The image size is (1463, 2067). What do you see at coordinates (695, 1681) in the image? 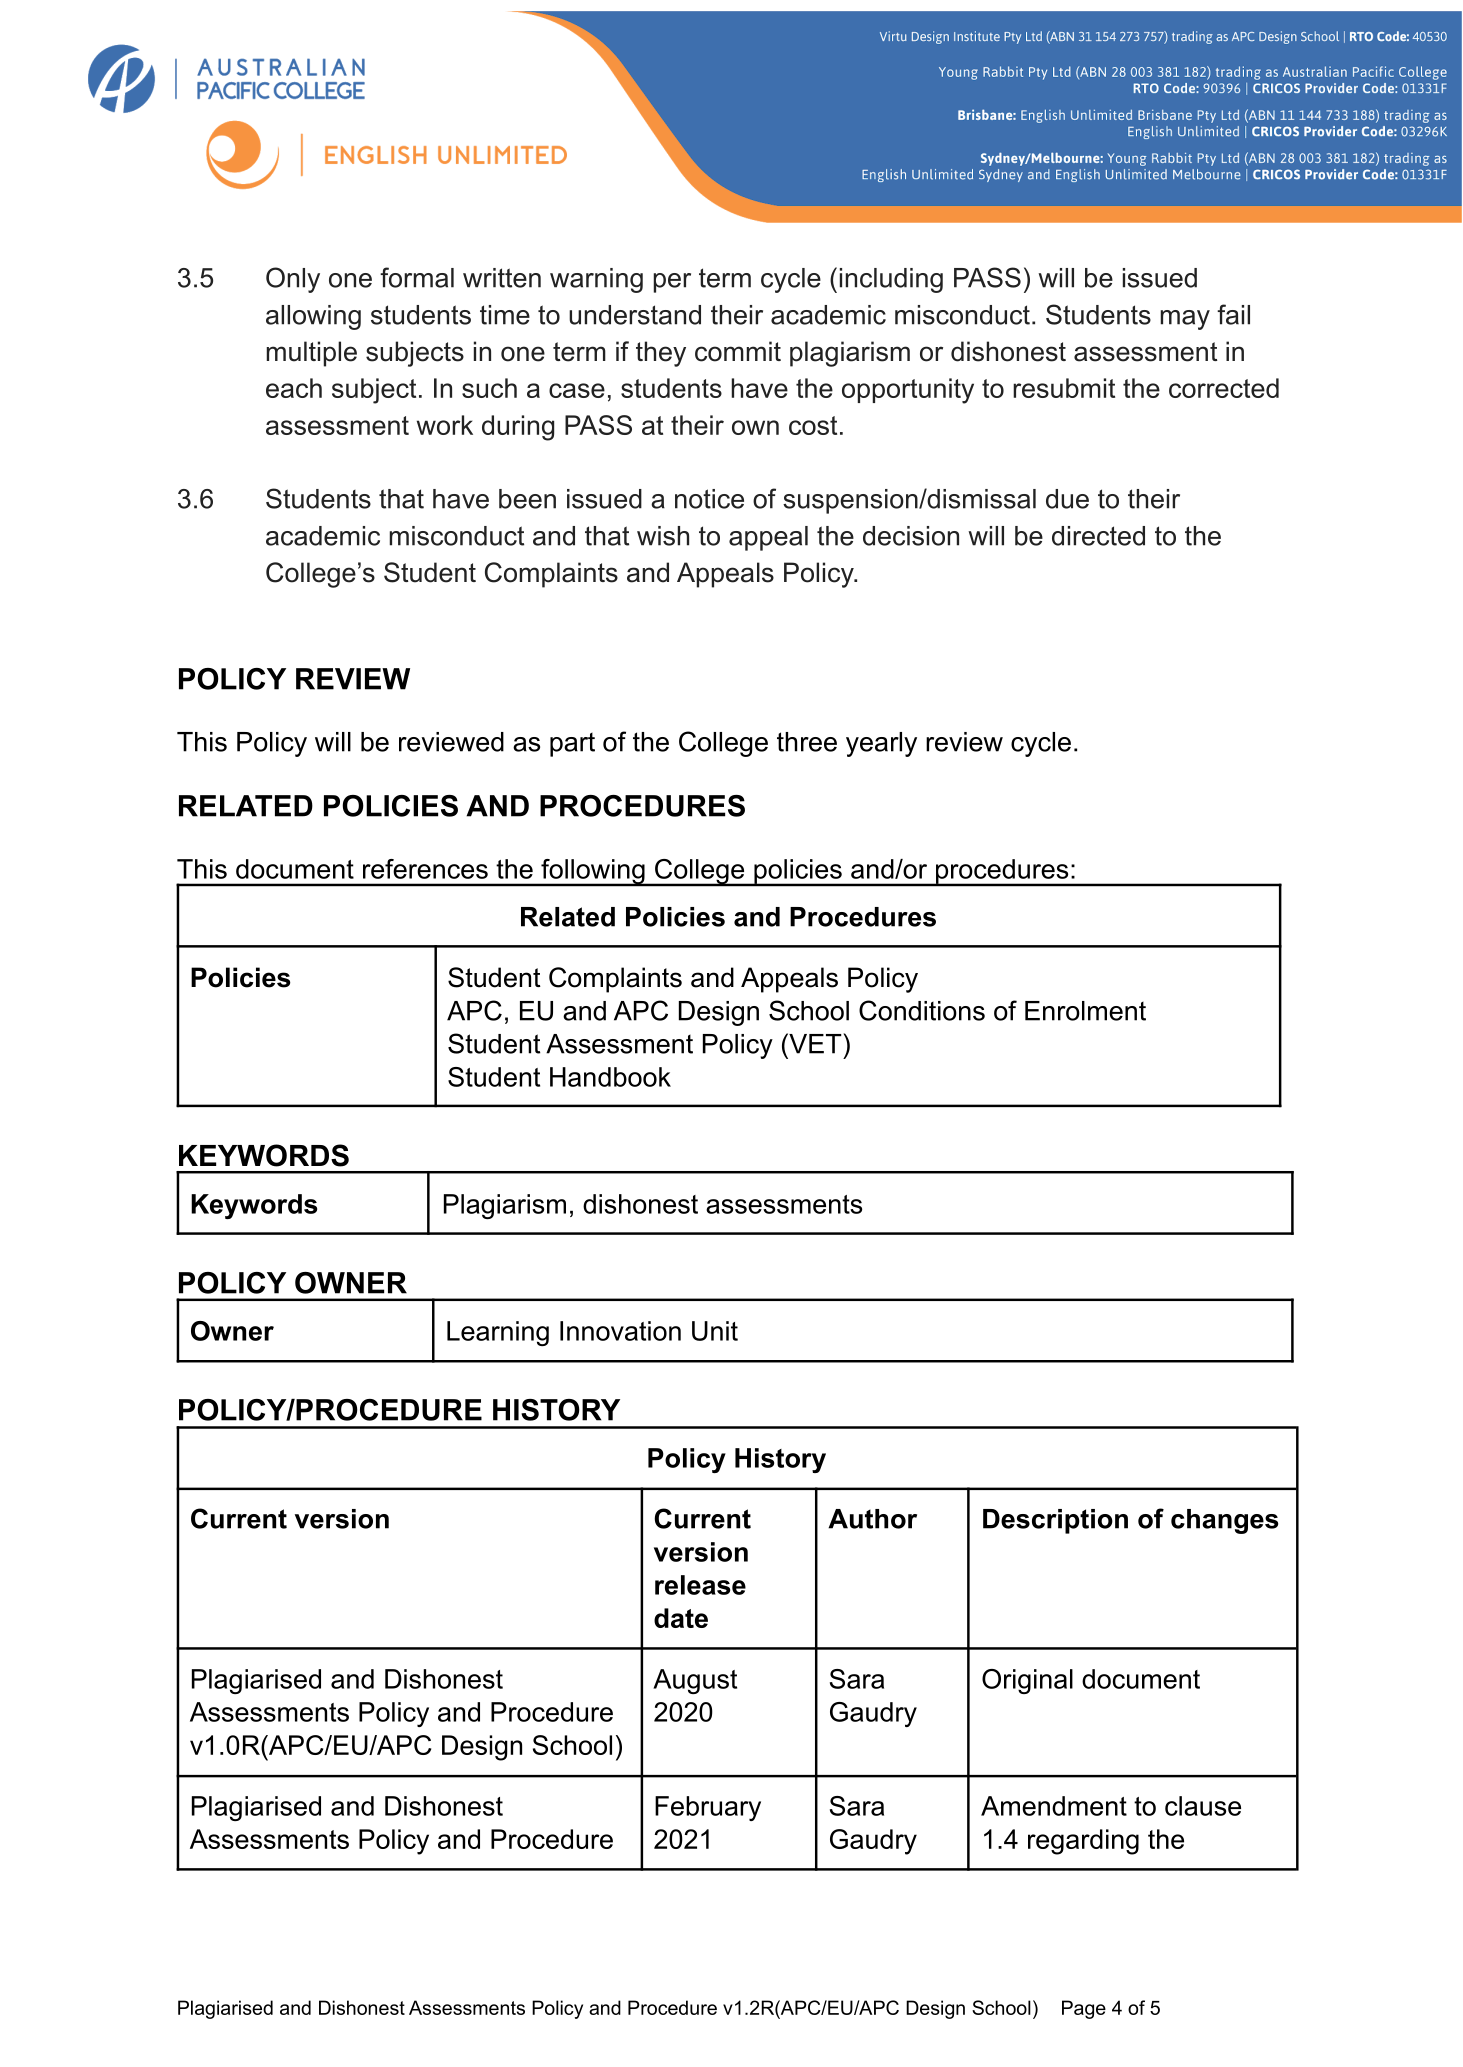
I see `August` at bounding box center [695, 1681].
